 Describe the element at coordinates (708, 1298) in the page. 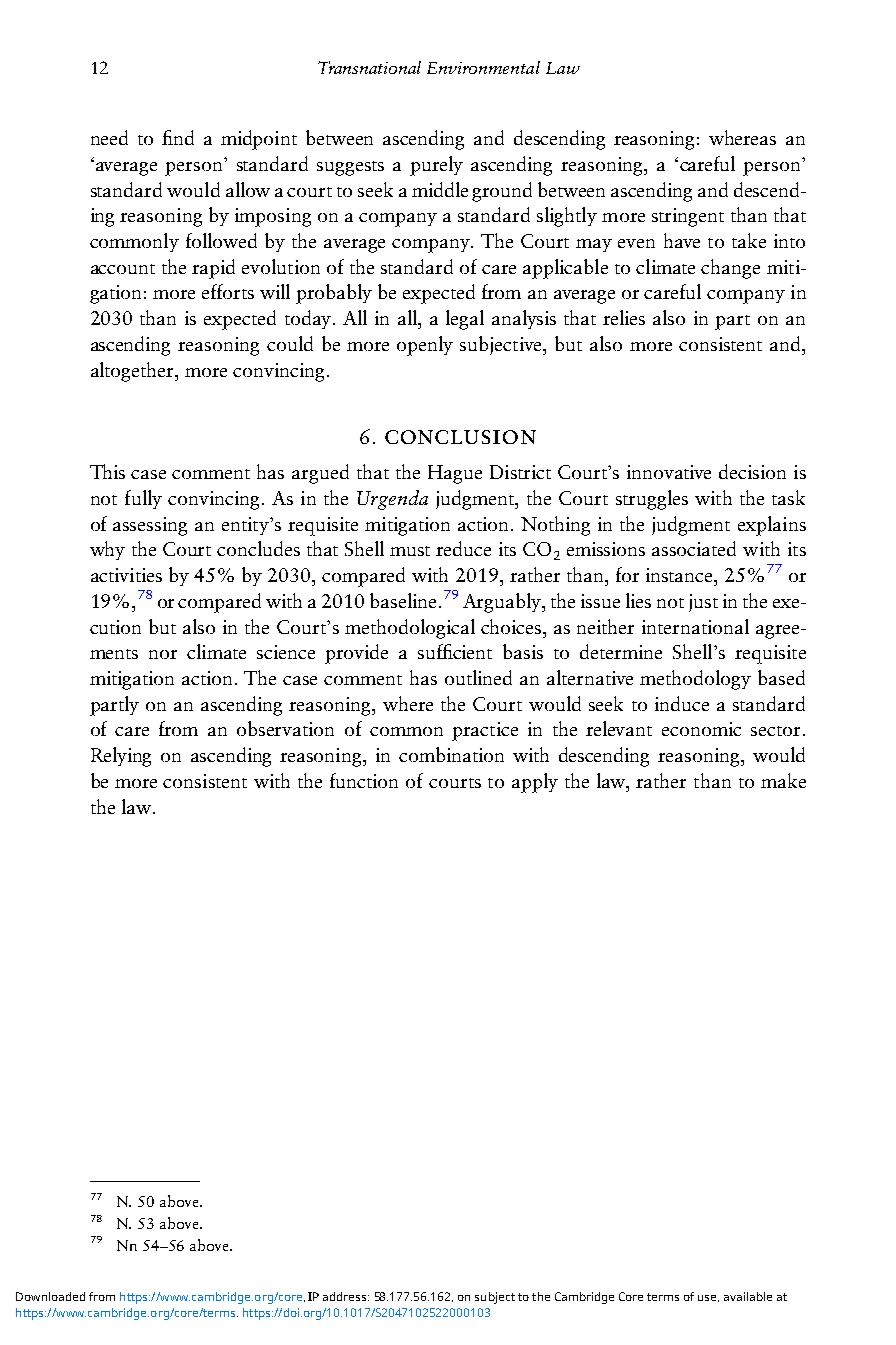

I see `use` at that location.
